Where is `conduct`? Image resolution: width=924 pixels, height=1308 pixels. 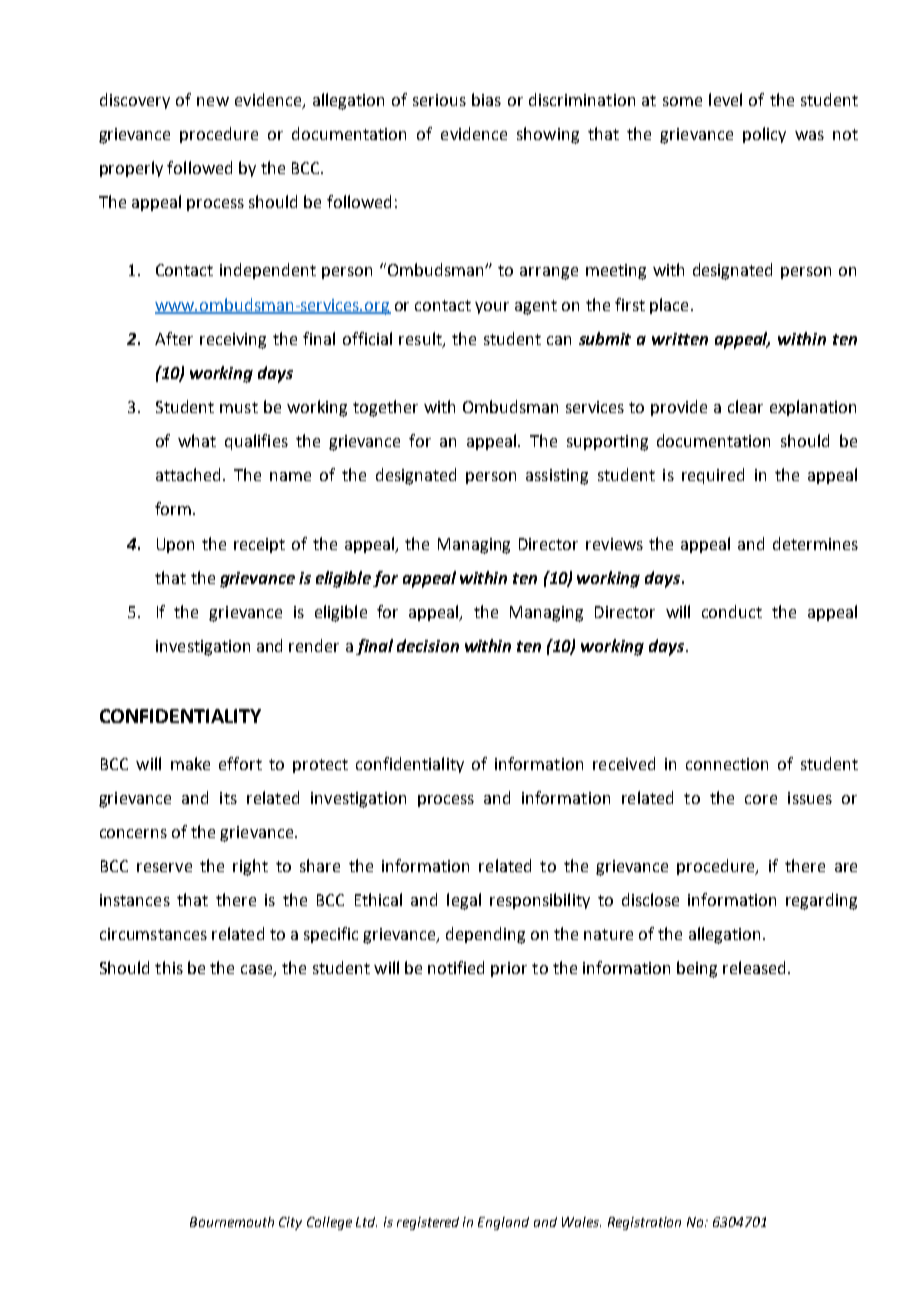
conduct is located at coordinates (732, 611).
